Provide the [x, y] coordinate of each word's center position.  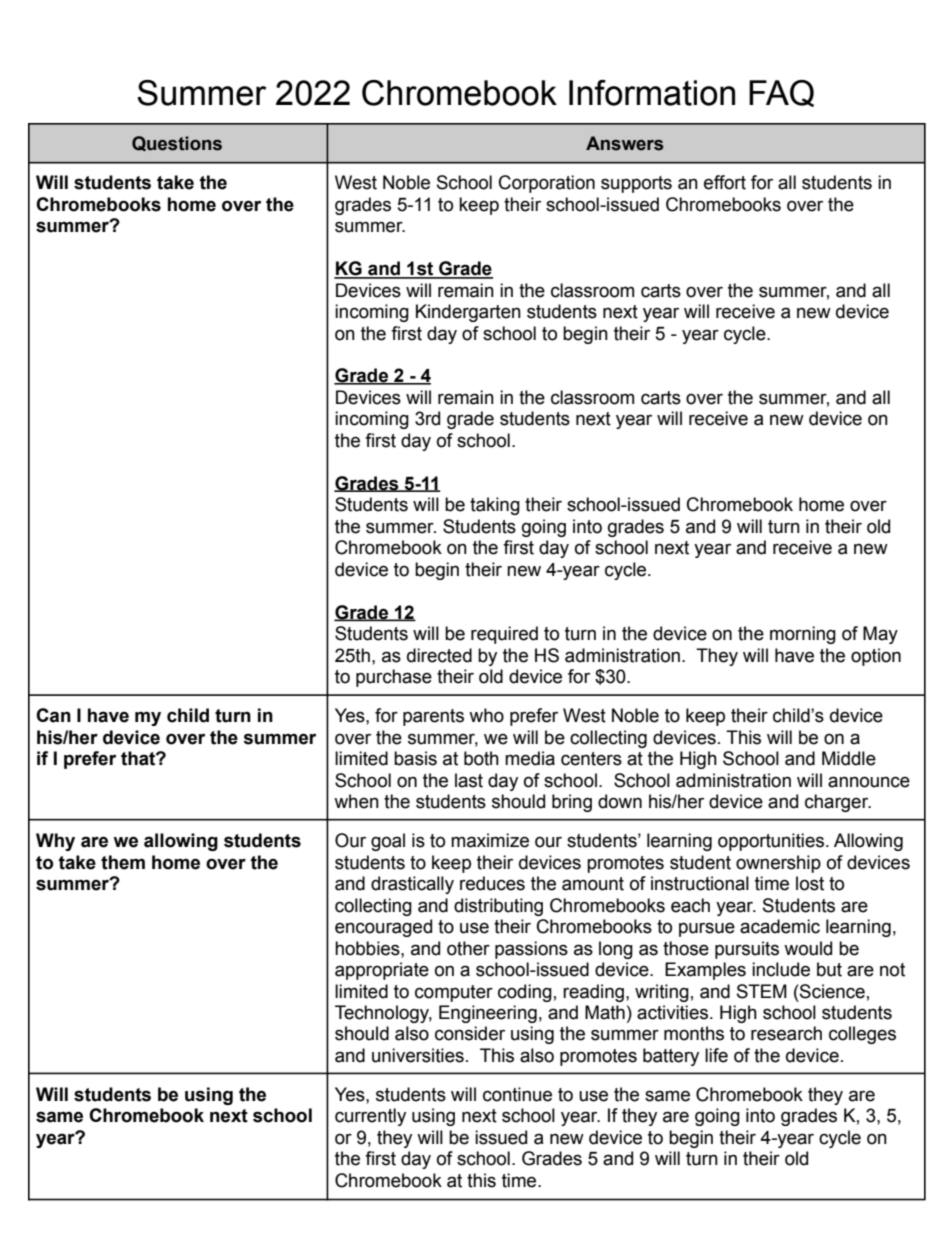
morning [803, 635]
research [786, 1033]
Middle [849, 758]
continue [517, 1094]
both [481, 758]
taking [495, 506]
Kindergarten [468, 313]
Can [53, 715]
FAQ [781, 93]
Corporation [547, 184]
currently [370, 1117]
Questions [177, 143]
